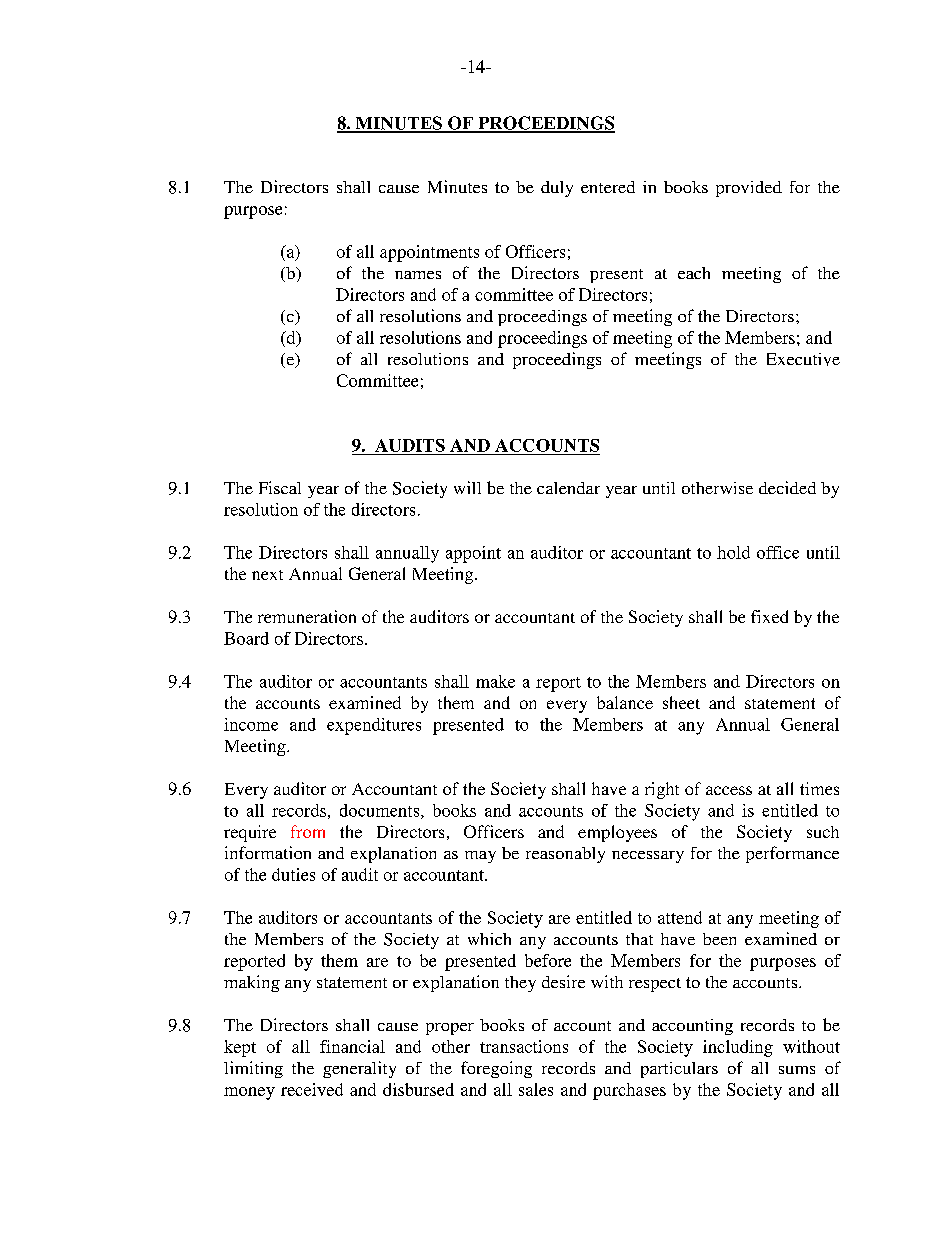 This screenshot has width=952, height=1233. I want to click on fixed, so click(769, 616).
